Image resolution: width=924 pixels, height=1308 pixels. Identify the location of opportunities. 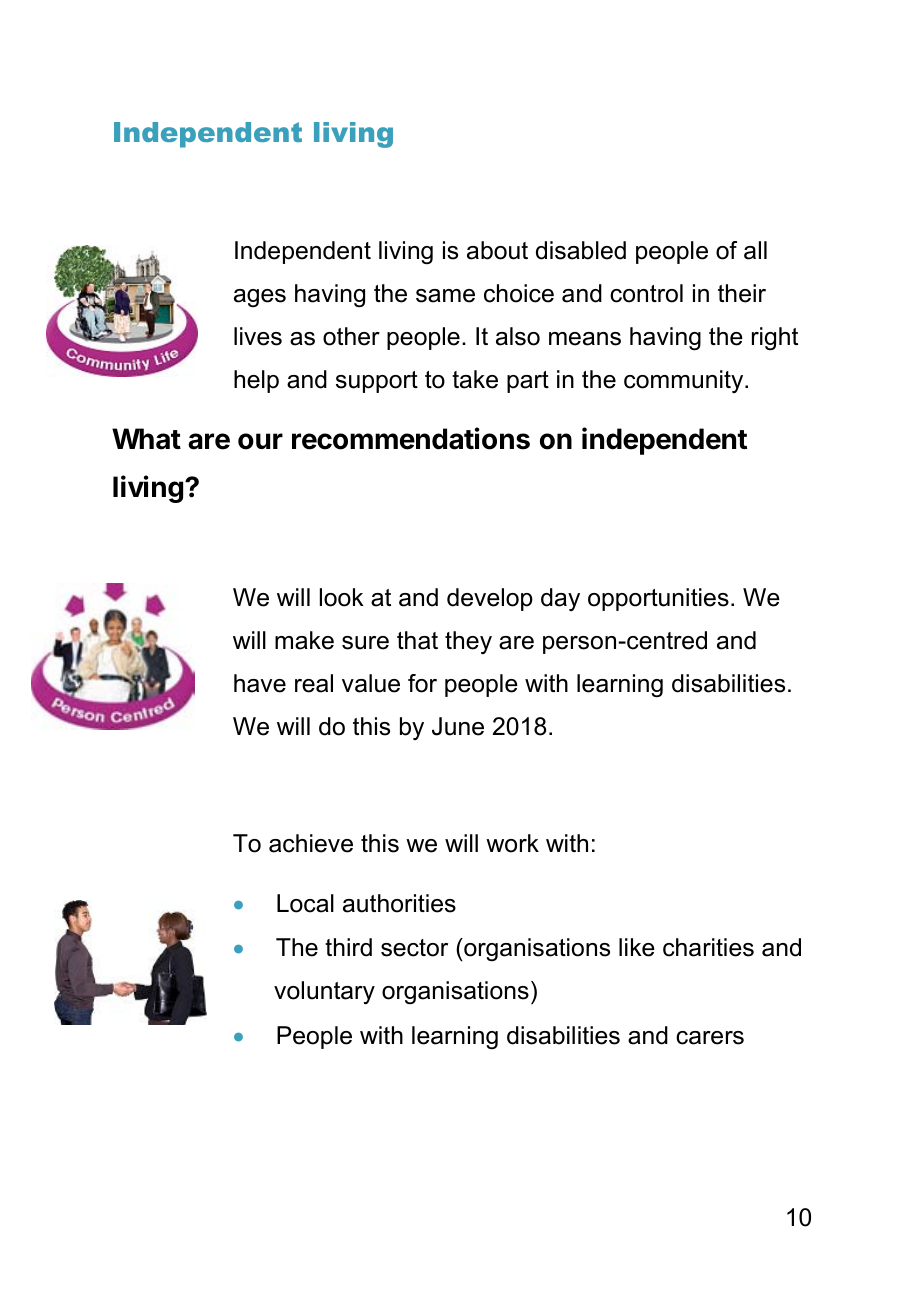
(658, 599).
